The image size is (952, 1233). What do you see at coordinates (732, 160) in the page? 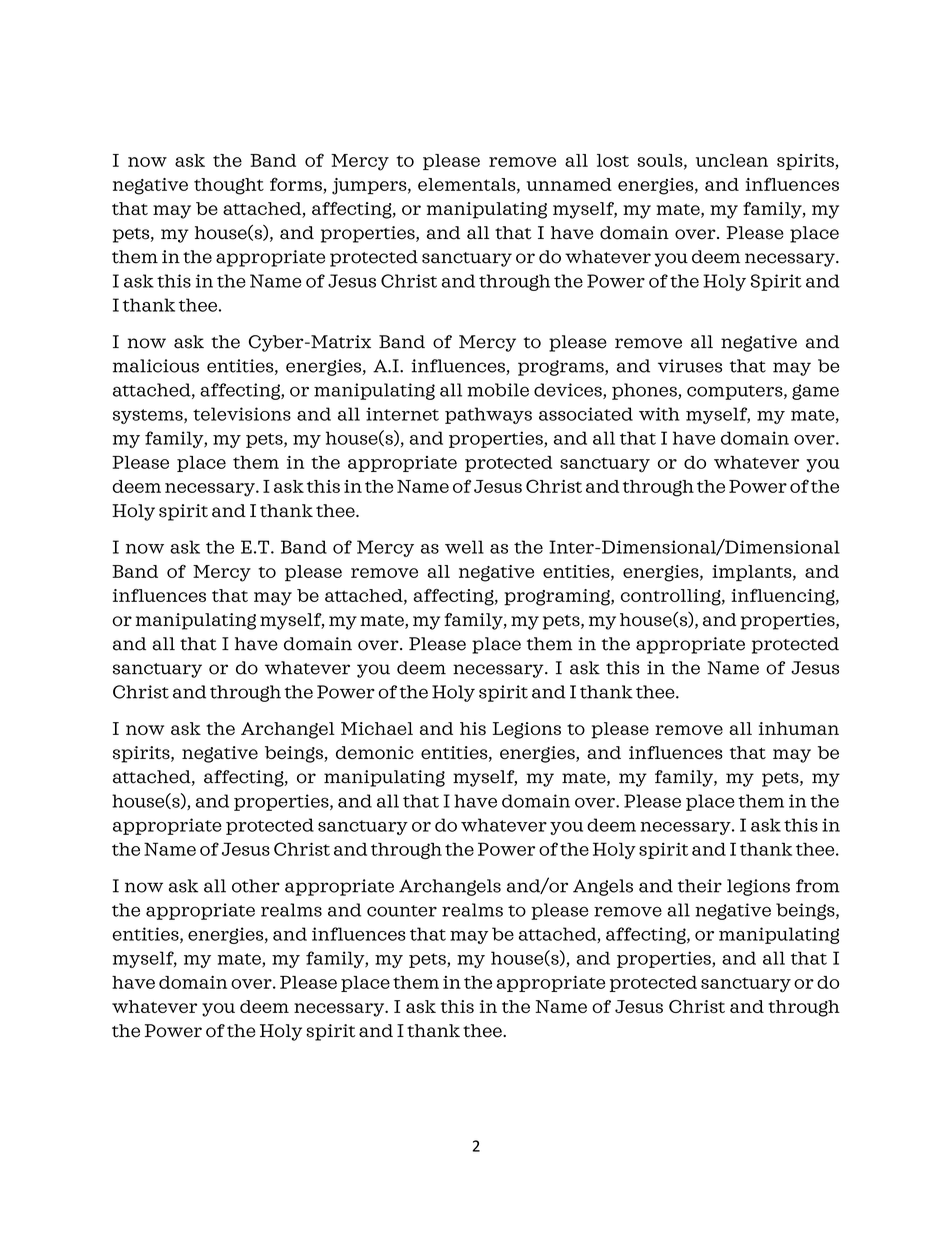
I see `unclean` at bounding box center [732, 160].
